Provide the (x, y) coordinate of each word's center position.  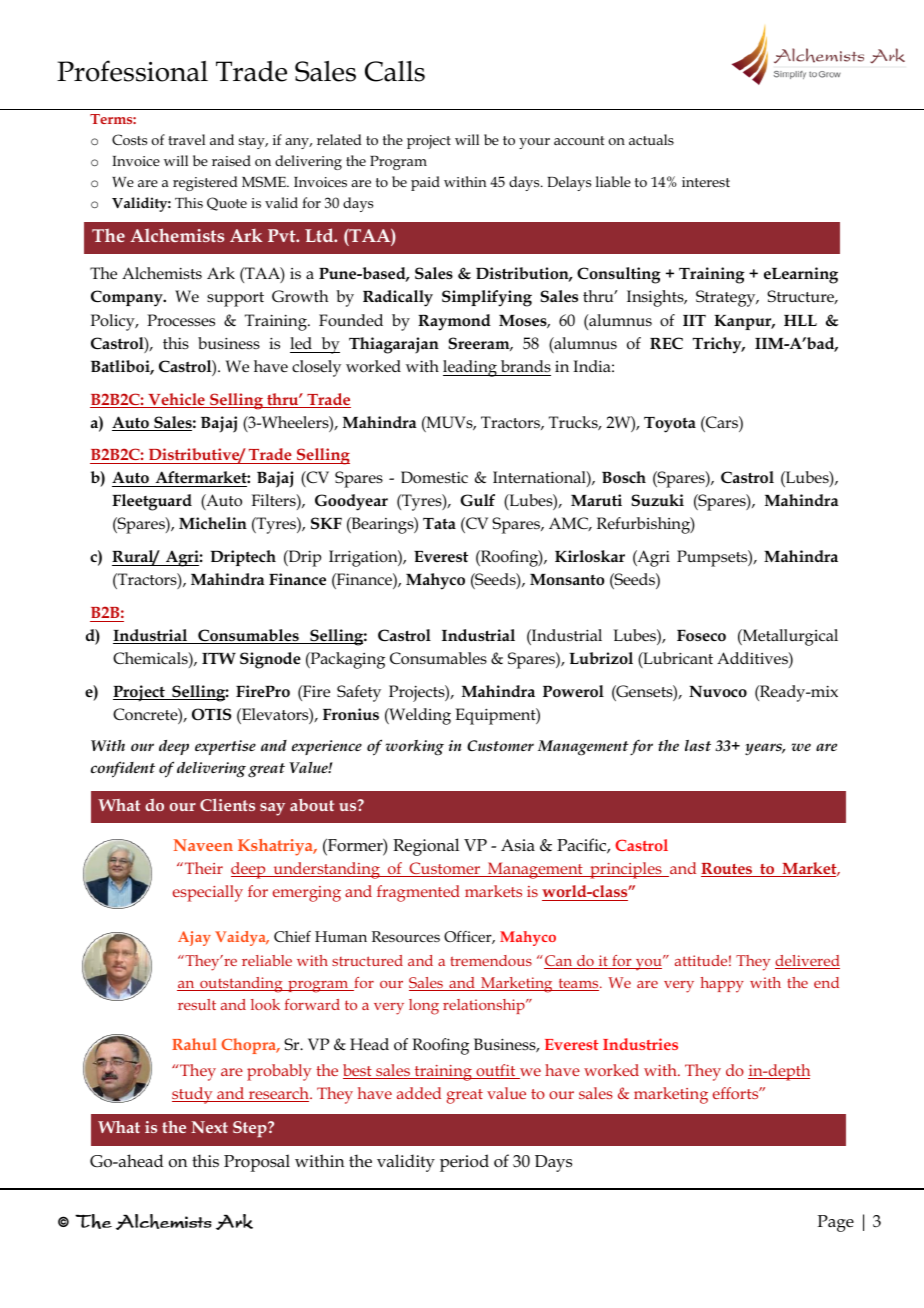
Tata (439, 524)
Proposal (257, 1163)
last (698, 745)
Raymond (454, 322)
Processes (181, 320)
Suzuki (657, 500)
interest (706, 182)
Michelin (213, 523)
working (414, 748)
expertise (225, 747)
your (534, 143)
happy (722, 985)
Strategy (727, 298)
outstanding (241, 985)
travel (186, 139)
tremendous (491, 960)
